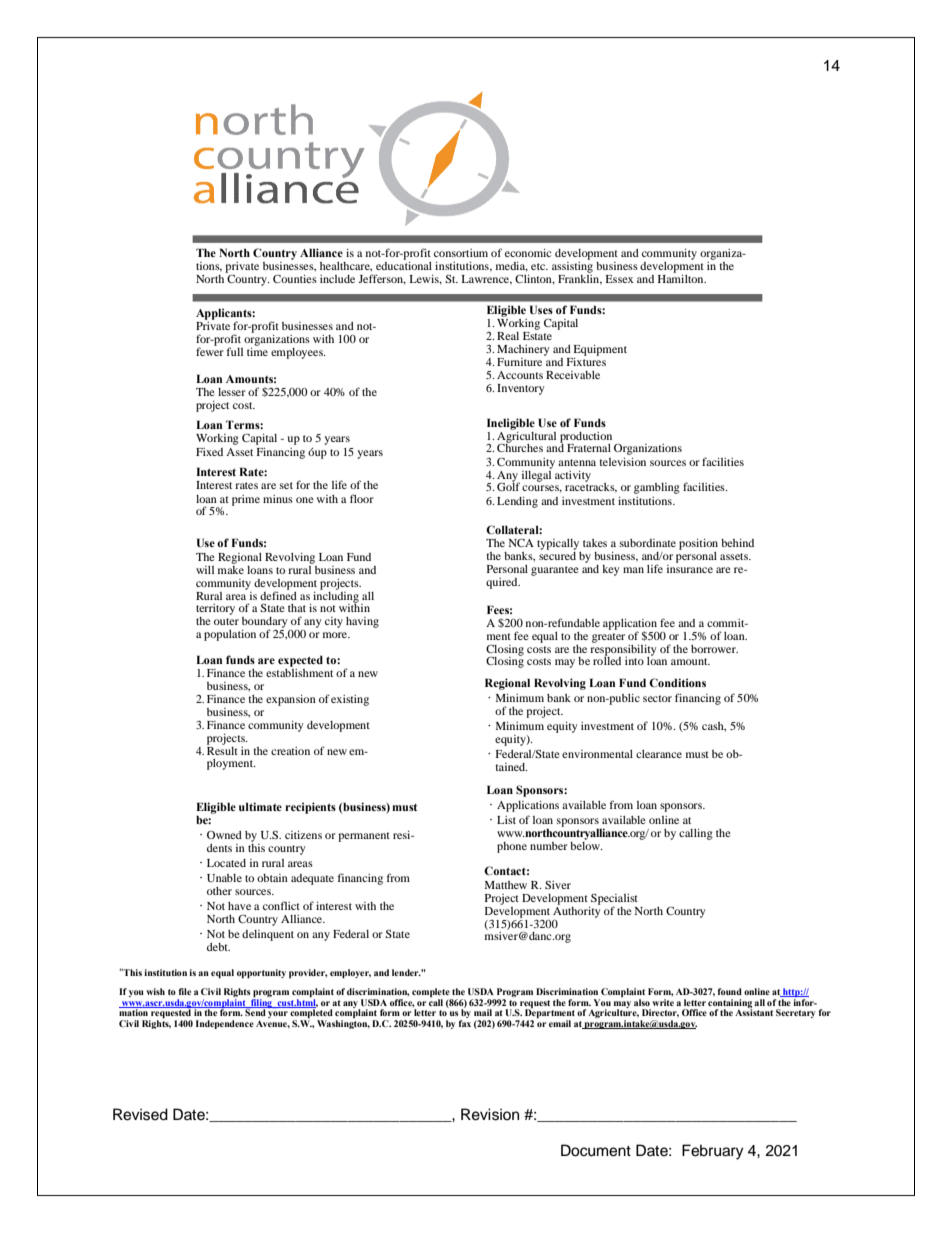 The height and width of the screenshot is (1233, 952). What do you see at coordinates (619, 279) in the screenshot?
I see `Essex` at bounding box center [619, 279].
